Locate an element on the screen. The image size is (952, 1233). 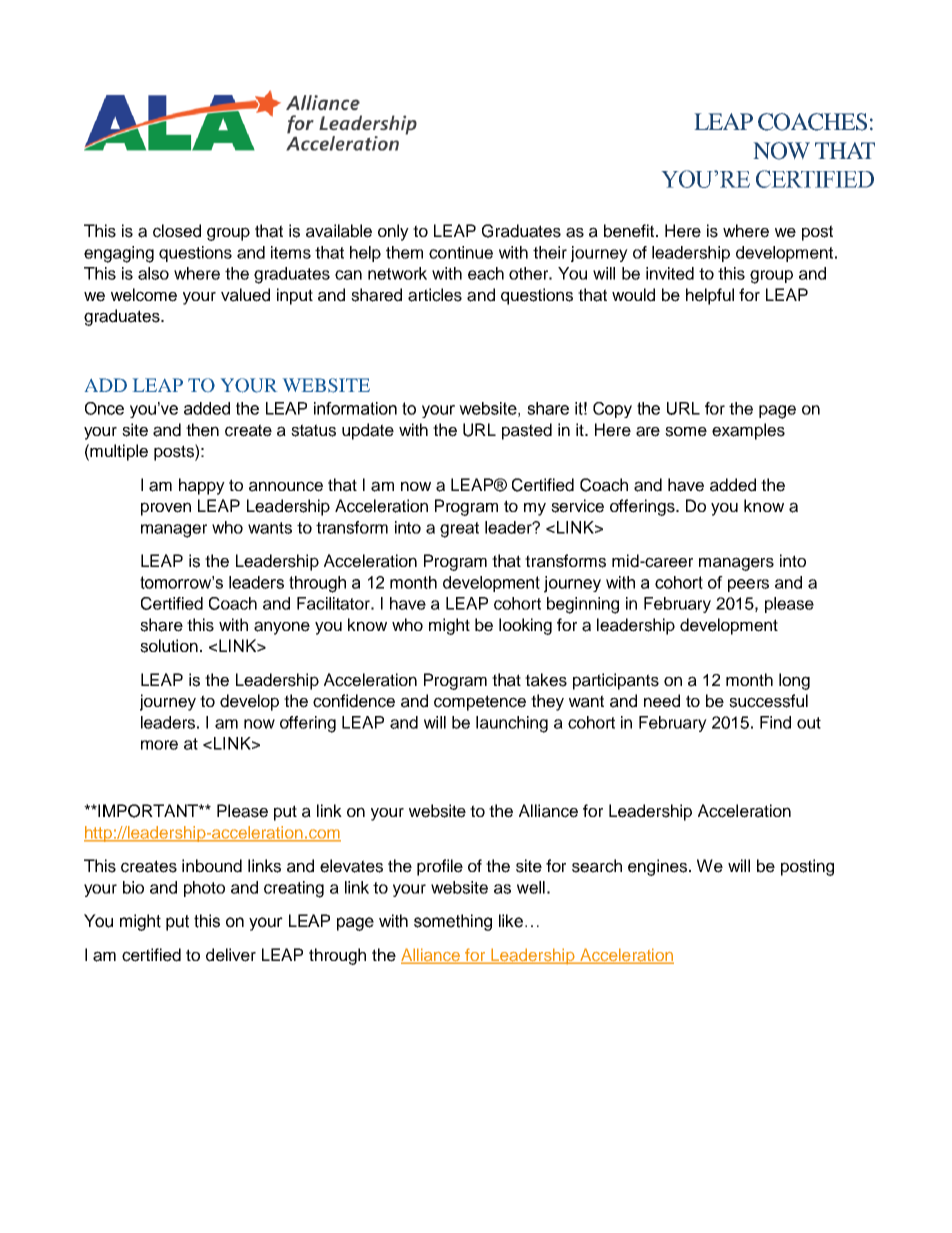
invited is located at coordinates (670, 273).
